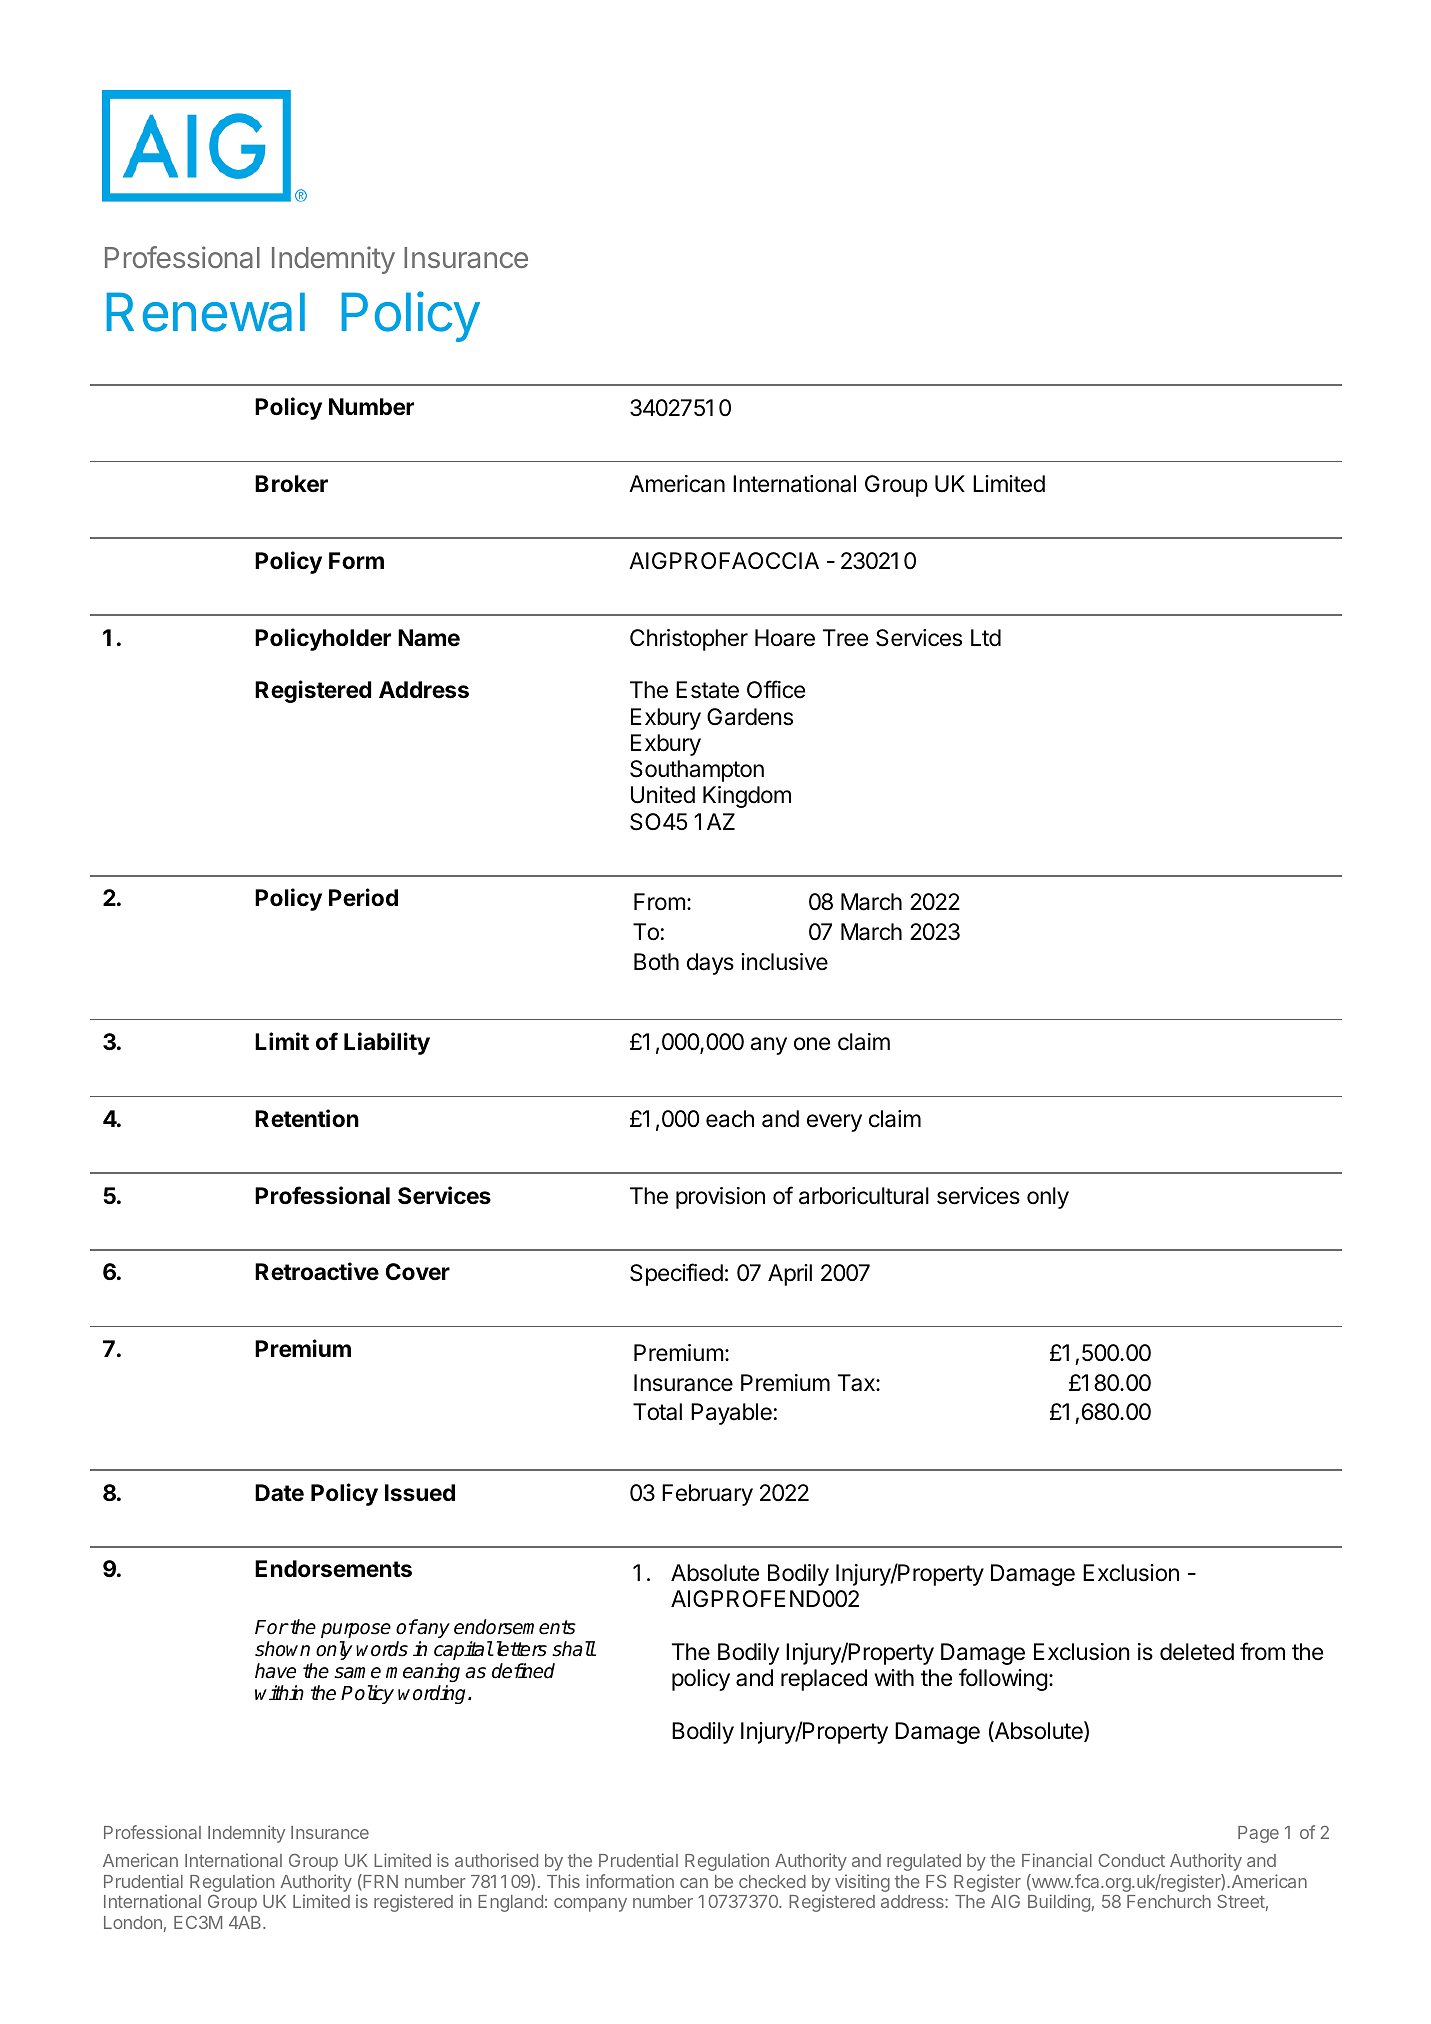 The height and width of the image is (2024, 1431). Describe the element at coordinates (864, 1196) in the image. I see `arboricultural` at that location.
